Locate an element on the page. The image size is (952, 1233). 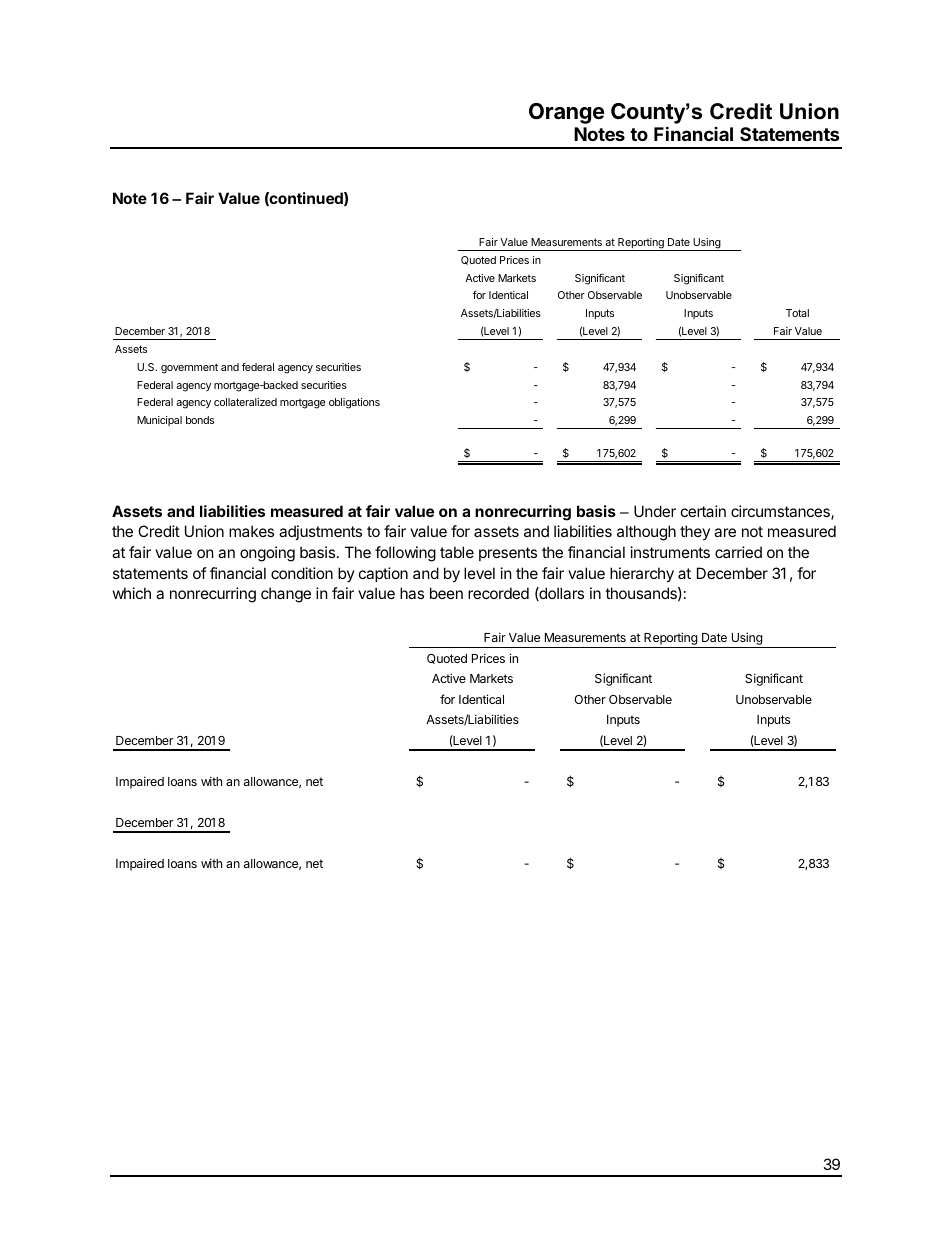
makes is located at coordinates (251, 531).
